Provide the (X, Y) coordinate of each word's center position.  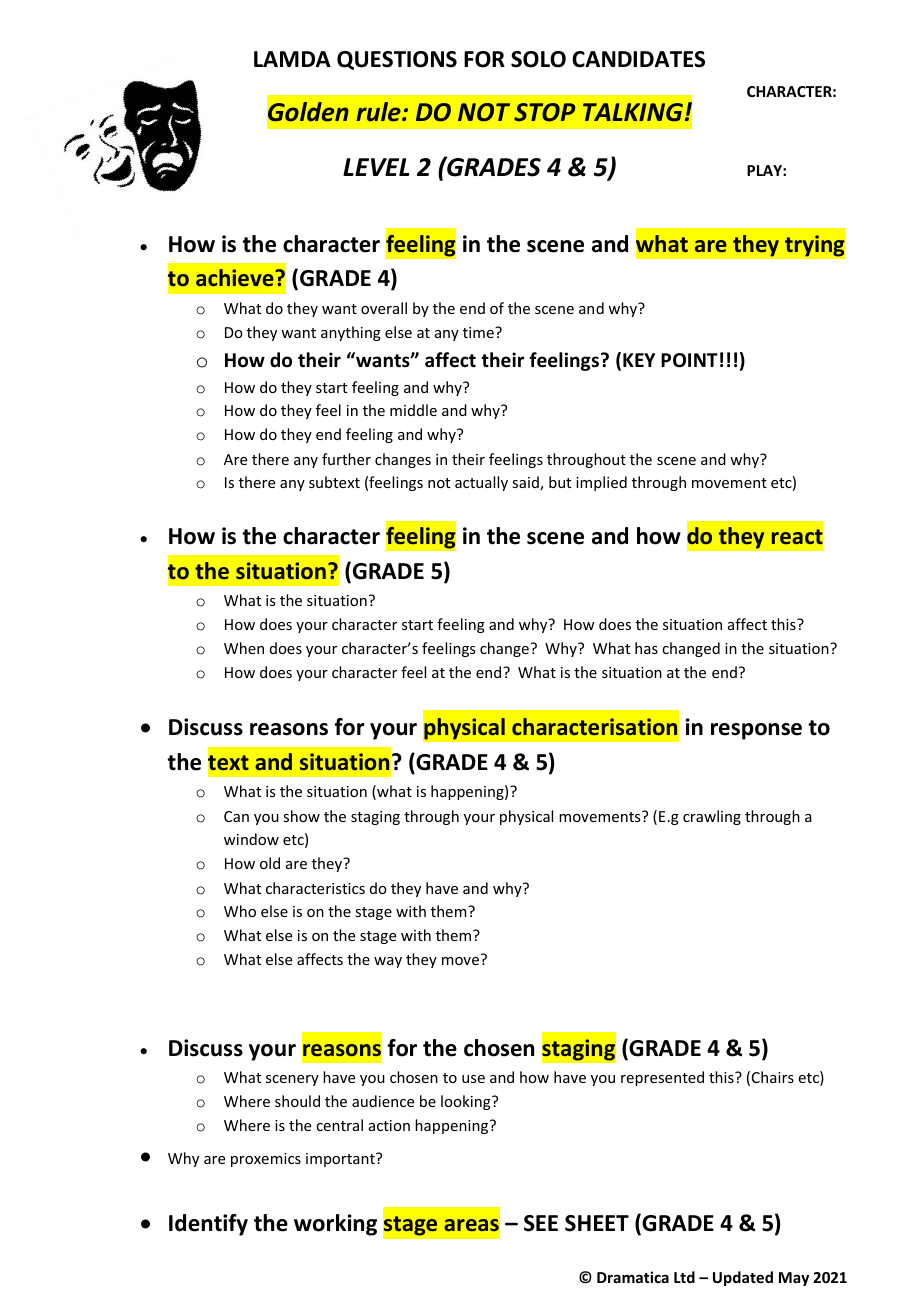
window (251, 839)
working (335, 1225)
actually (481, 483)
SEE (541, 1223)
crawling (712, 817)
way (388, 962)
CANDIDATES (638, 59)
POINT (689, 360)
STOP (544, 112)
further (346, 459)
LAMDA (292, 59)
